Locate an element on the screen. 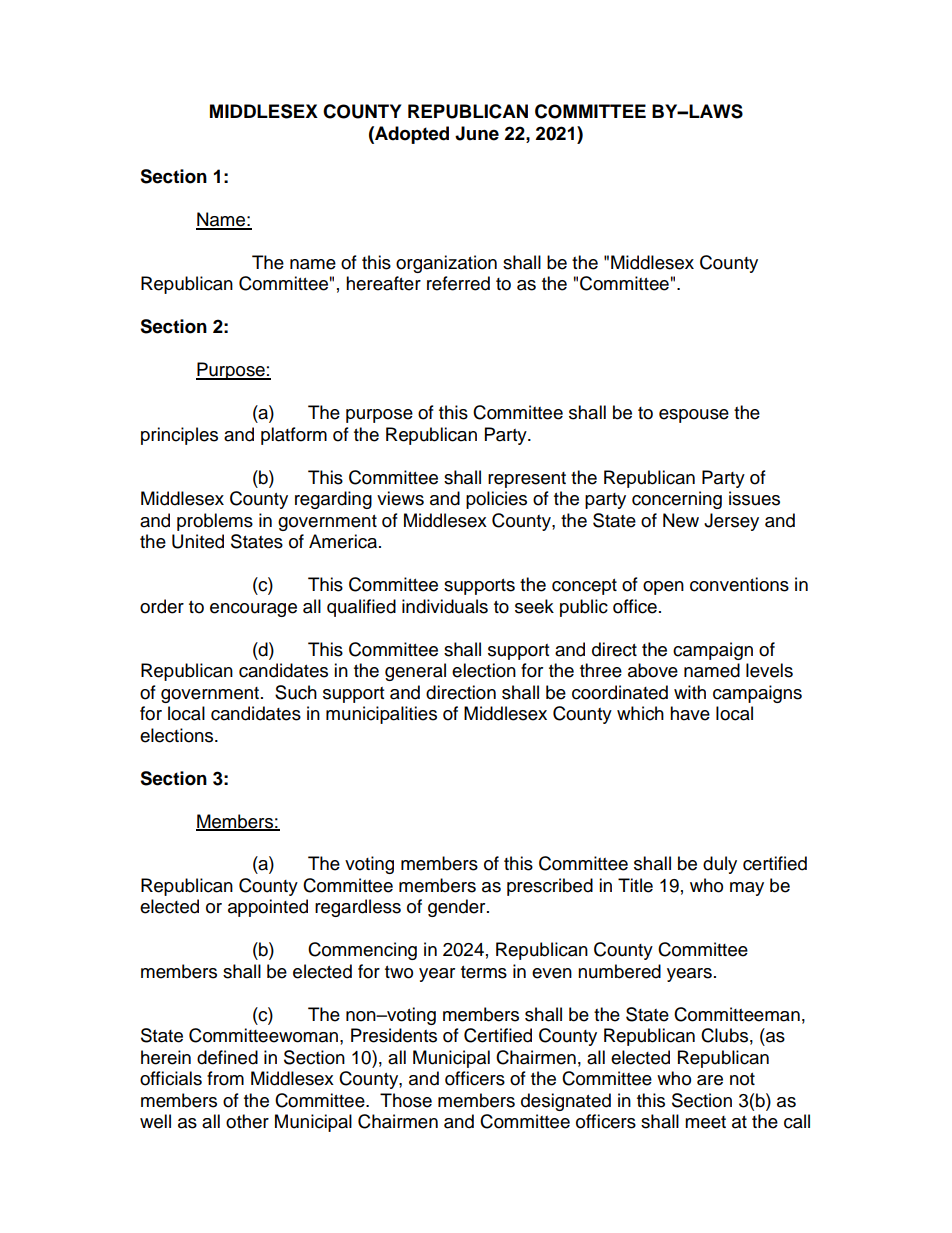 This screenshot has height=1233, width=952. espouse is located at coordinates (694, 416).
